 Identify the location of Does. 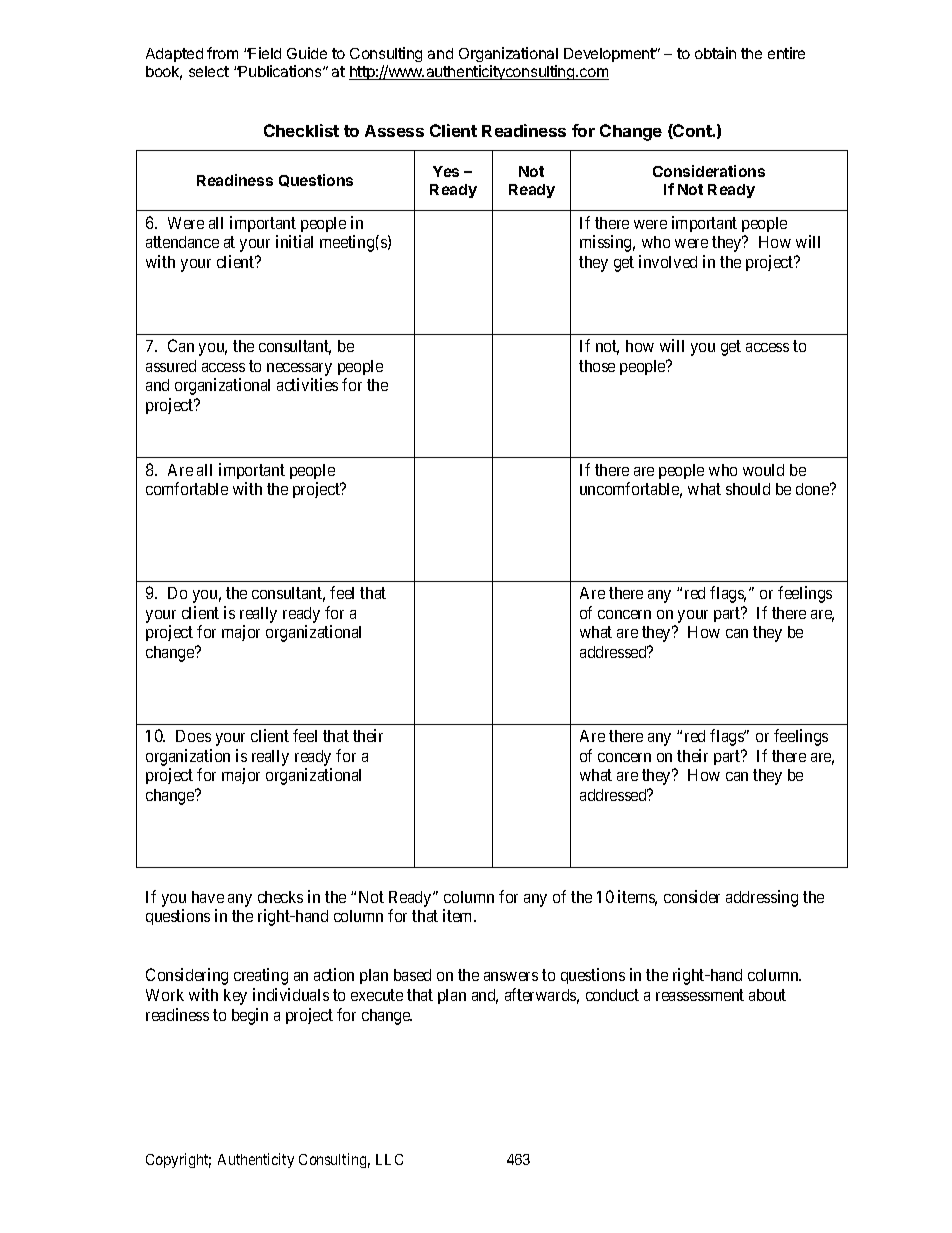
(193, 736).
